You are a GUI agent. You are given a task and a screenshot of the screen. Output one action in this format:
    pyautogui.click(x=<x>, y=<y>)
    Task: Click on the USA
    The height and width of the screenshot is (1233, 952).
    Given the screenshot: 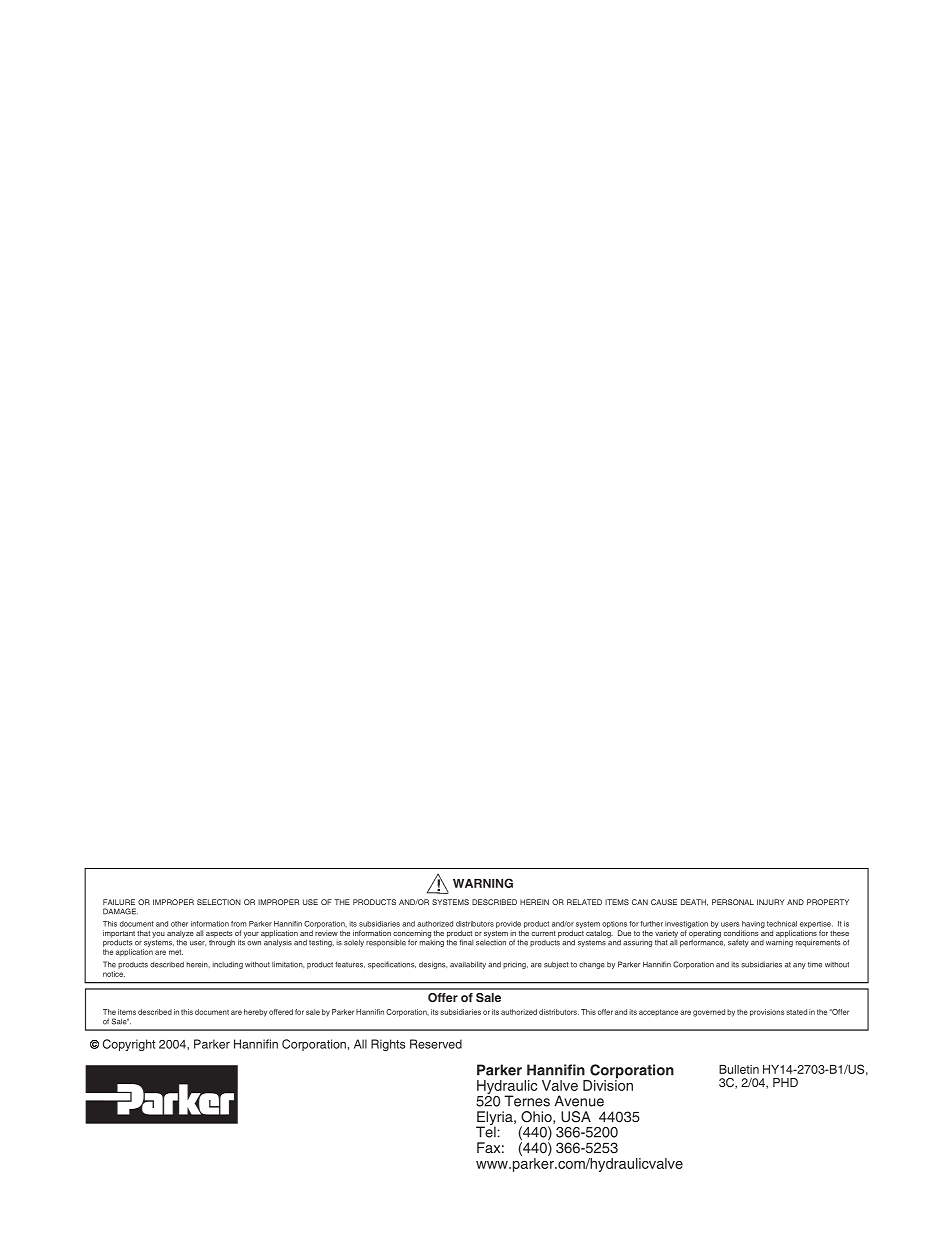 What is the action you would take?
    pyautogui.click(x=576, y=1117)
